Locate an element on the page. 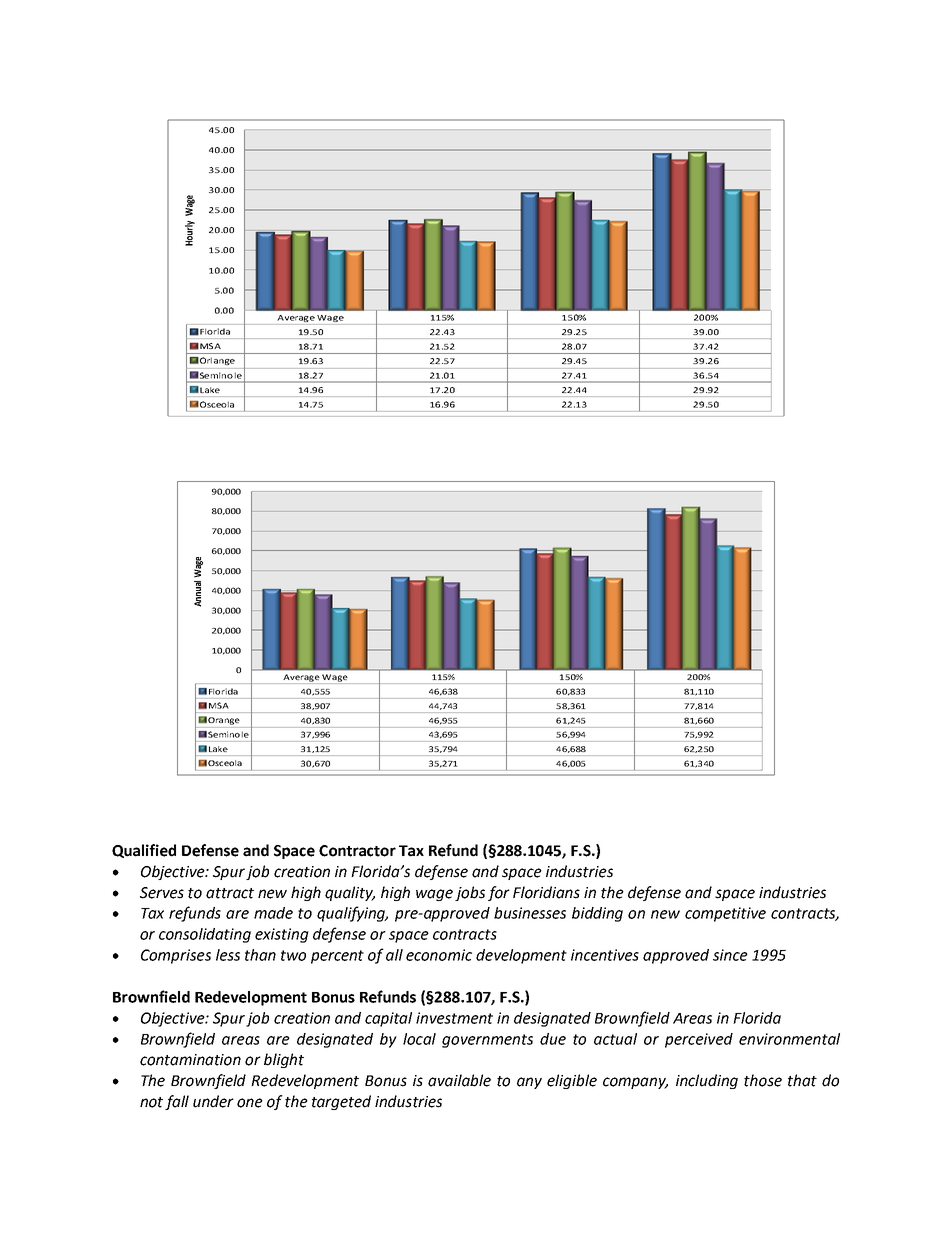 Image resolution: width=952 pixels, height=1233 pixels. under is located at coordinates (213, 1101).
